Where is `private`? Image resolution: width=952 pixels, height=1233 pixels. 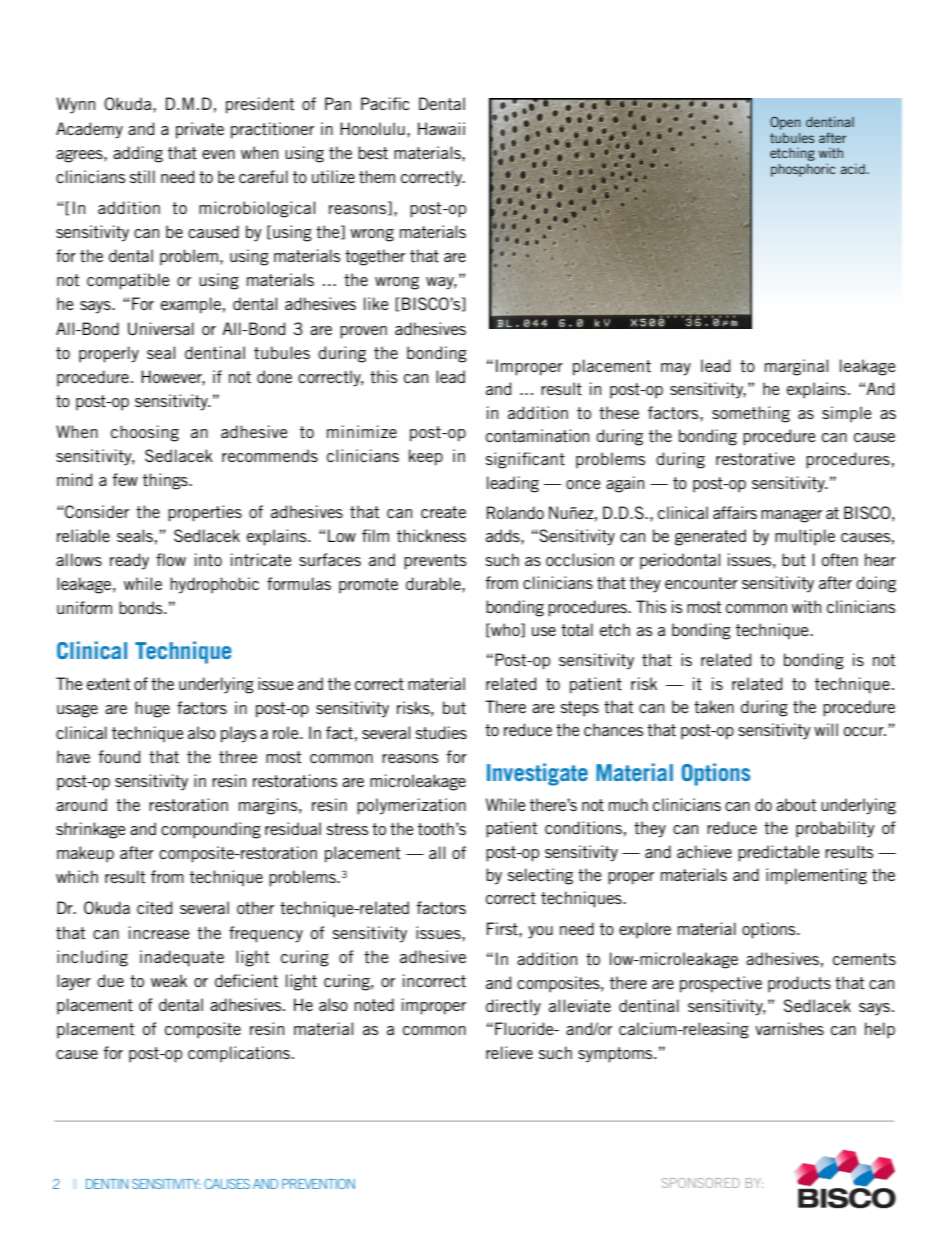
private is located at coordinates (200, 130).
